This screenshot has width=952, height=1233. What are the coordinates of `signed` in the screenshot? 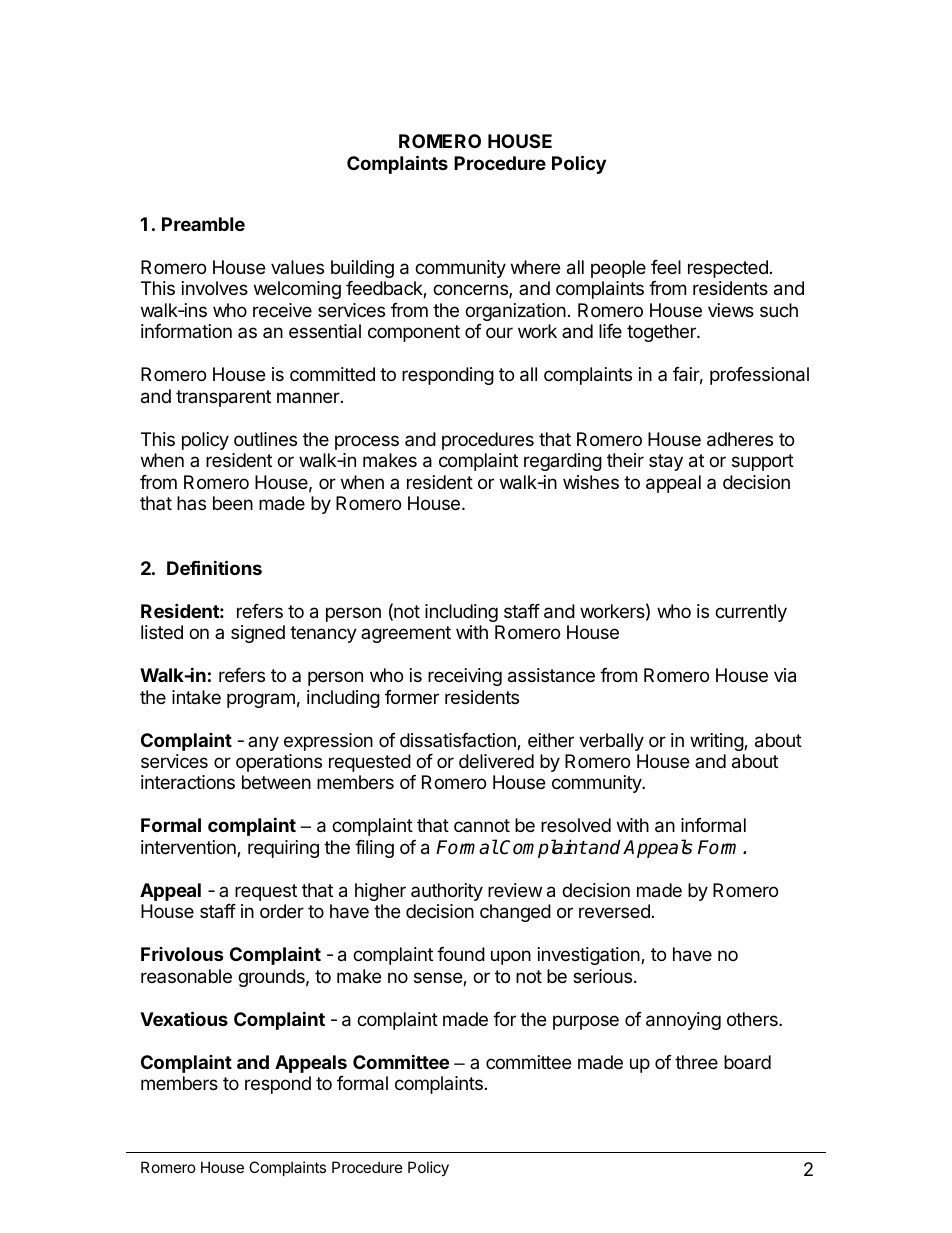 It's located at (258, 634).
